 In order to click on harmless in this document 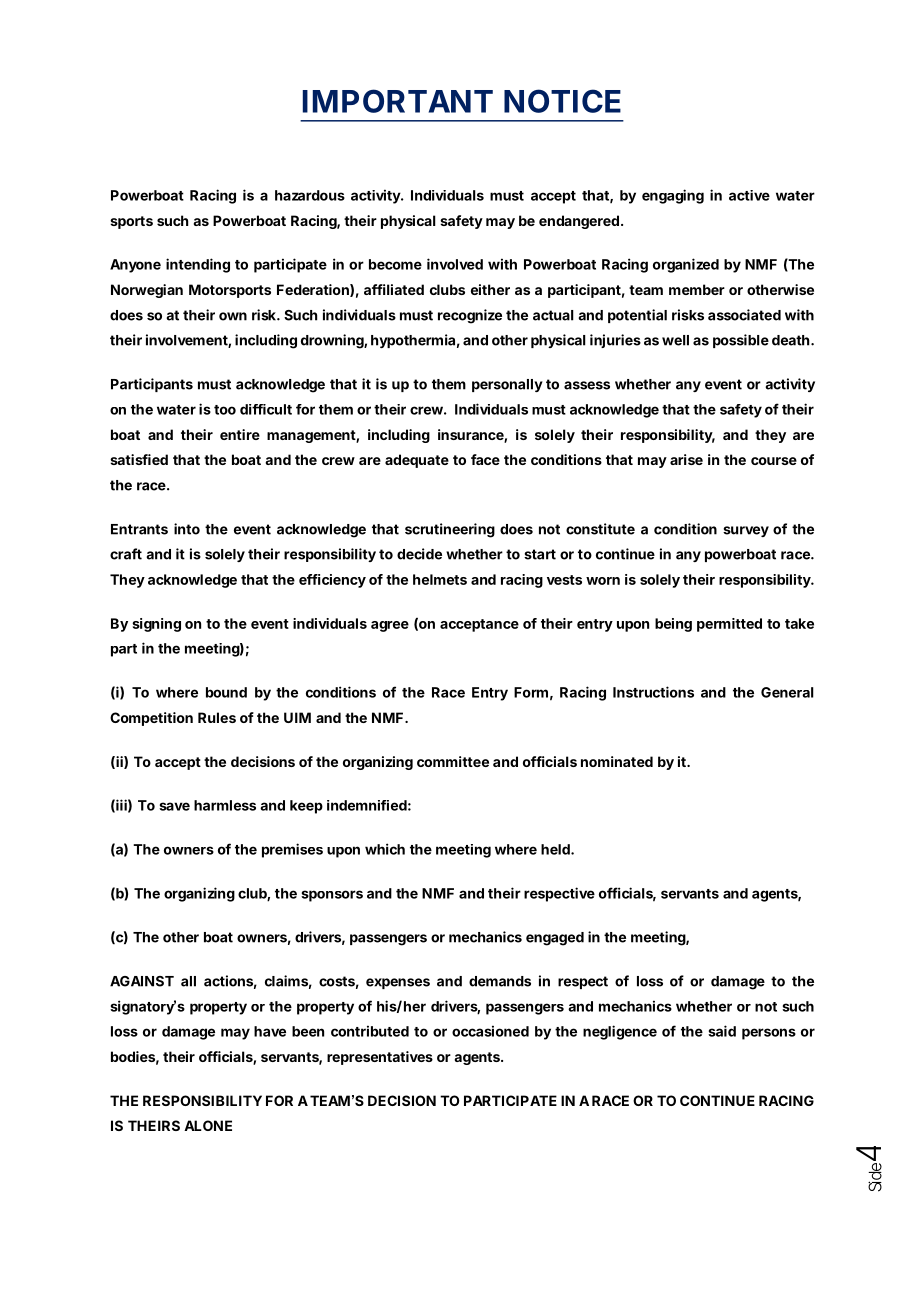, I will do `click(225, 805)`.
